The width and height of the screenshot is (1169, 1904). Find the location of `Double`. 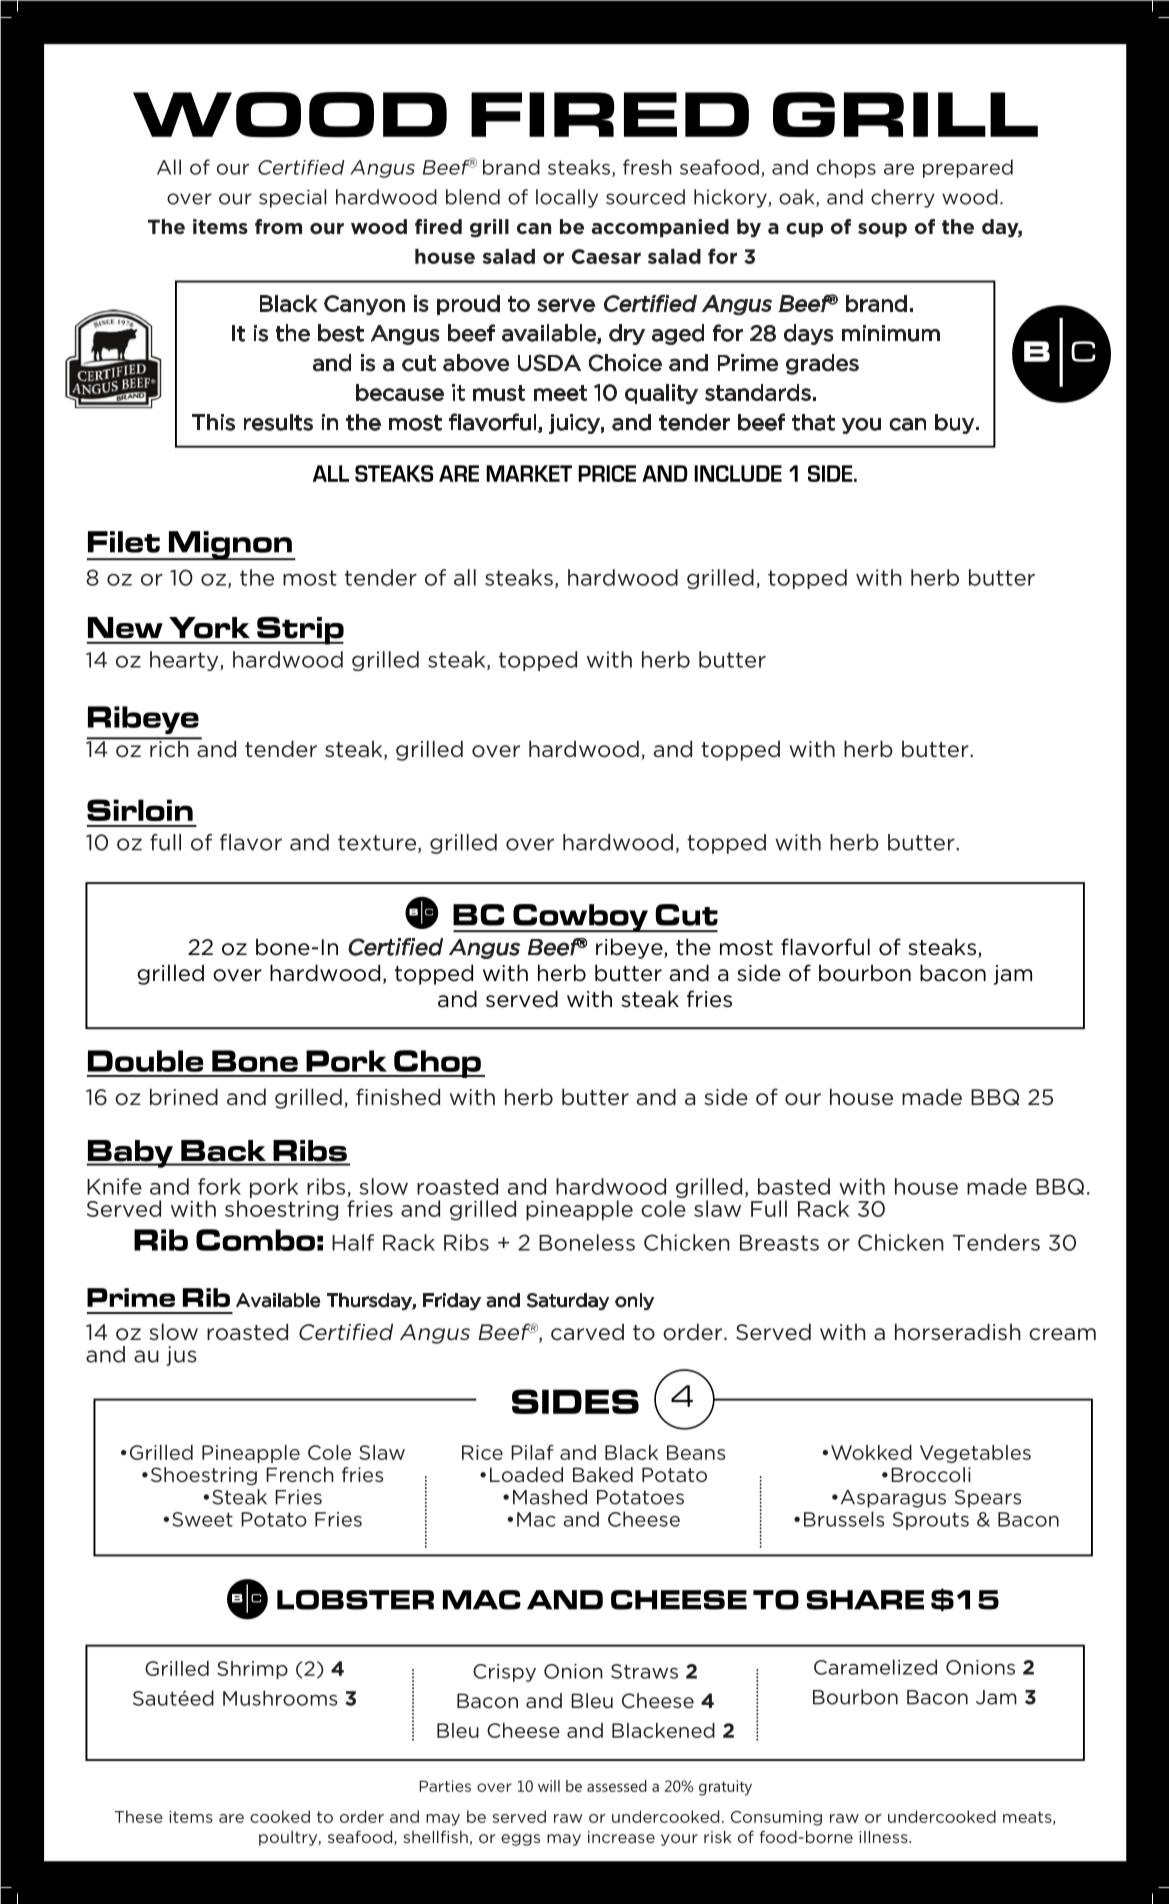

Double is located at coordinates (145, 1061).
